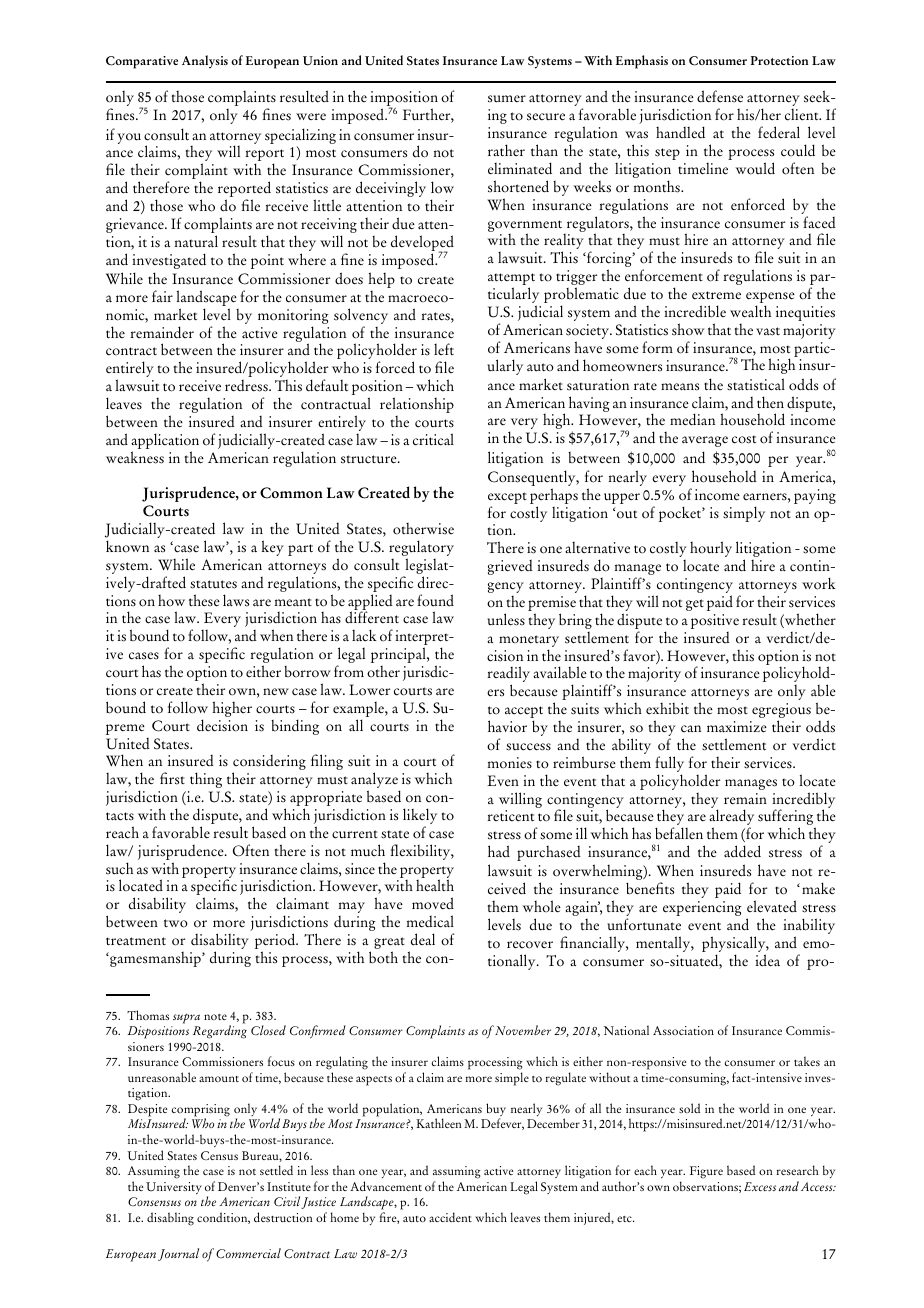  What do you see at coordinates (720, 96) in the image?
I see `defense` at bounding box center [720, 96].
